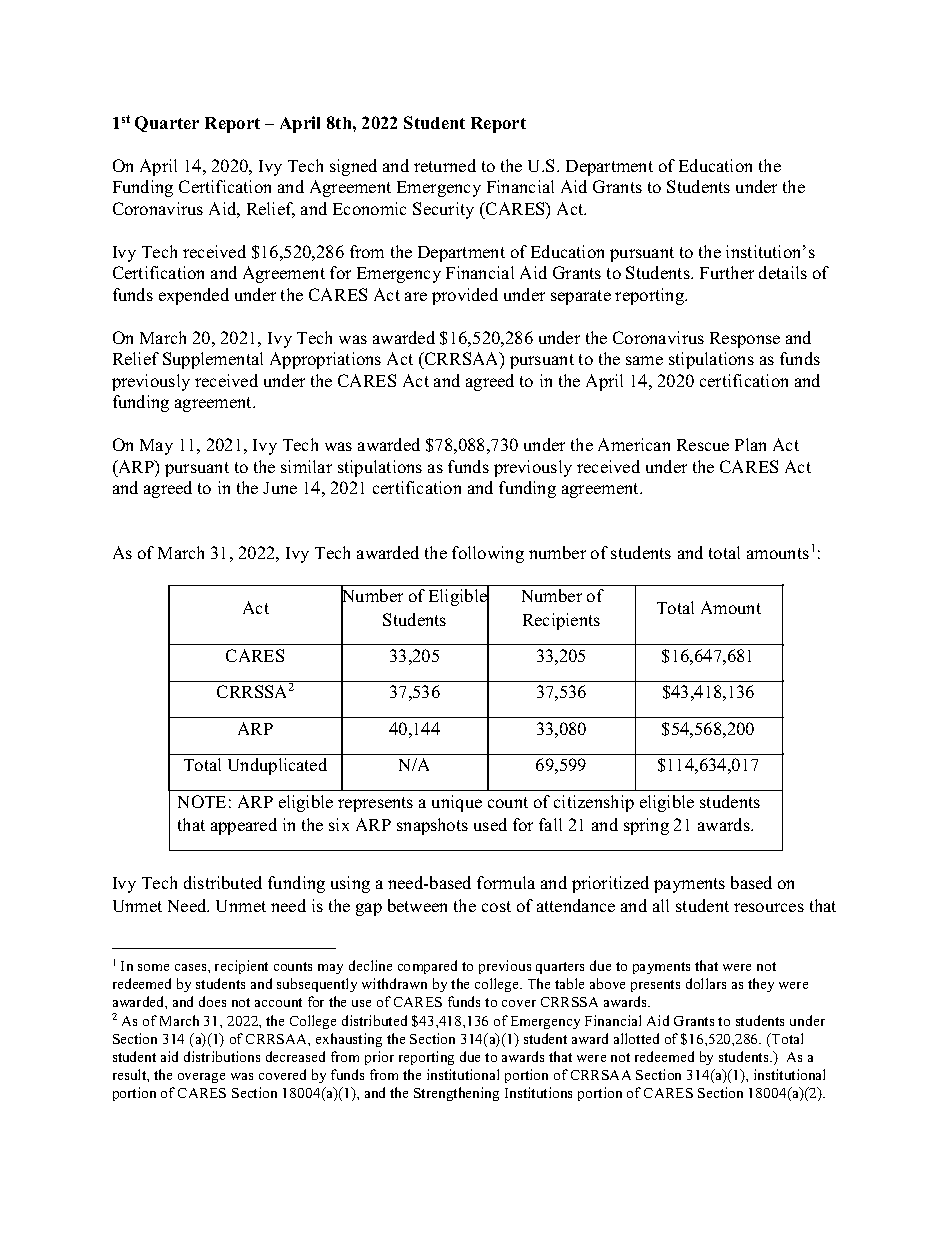 The width and height of the page is (952, 1233). What do you see at coordinates (636, 1038) in the page?
I see `allotted` at bounding box center [636, 1038].
